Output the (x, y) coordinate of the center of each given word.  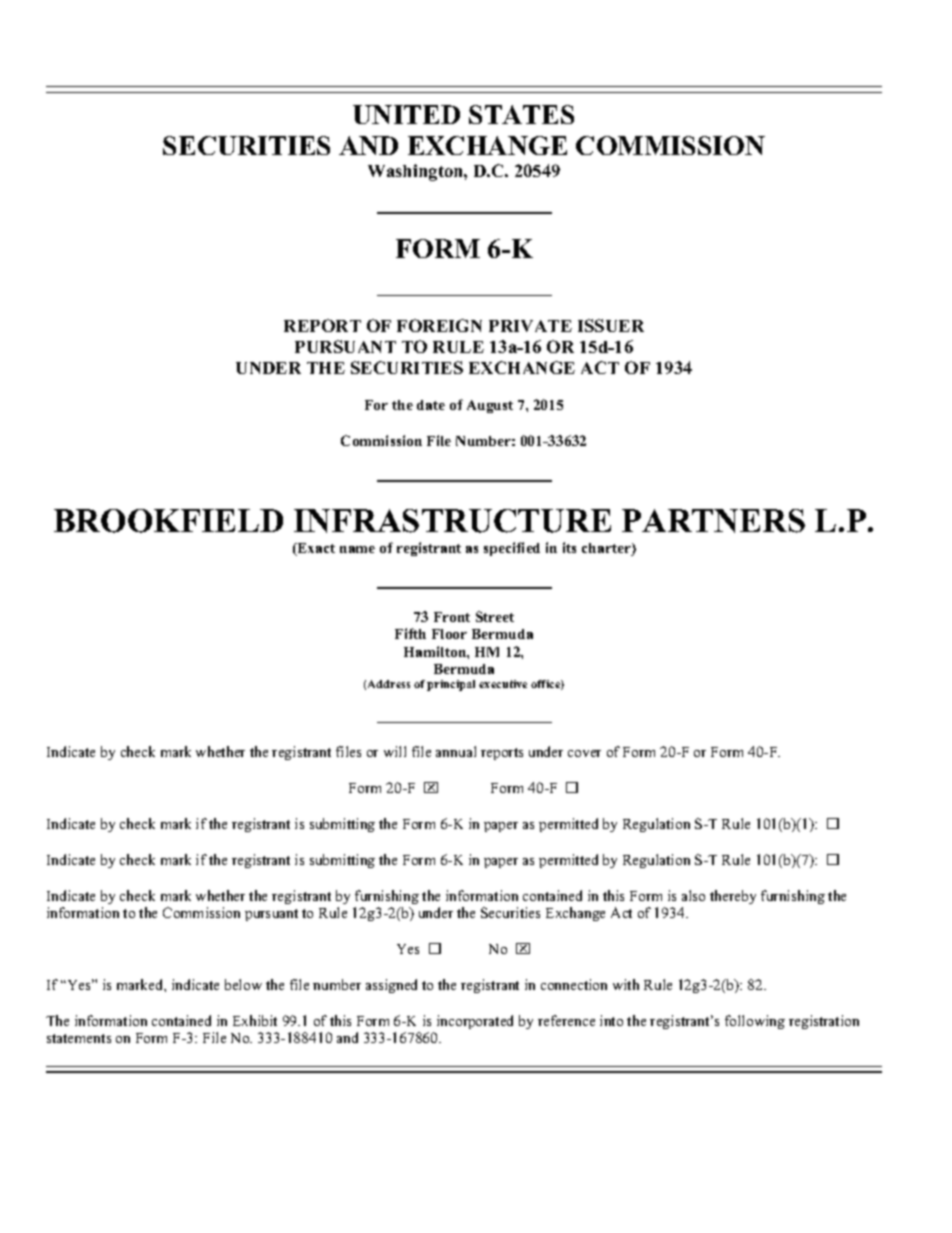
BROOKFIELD (168, 521)
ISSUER (611, 325)
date (431, 405)
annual (456, 751)
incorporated (475, 1022)
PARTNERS (713, 521)
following (755, 1022)
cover (584, 753)
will (395, 751)
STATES (521, 114)
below (243, 984)
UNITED (406, 114)
